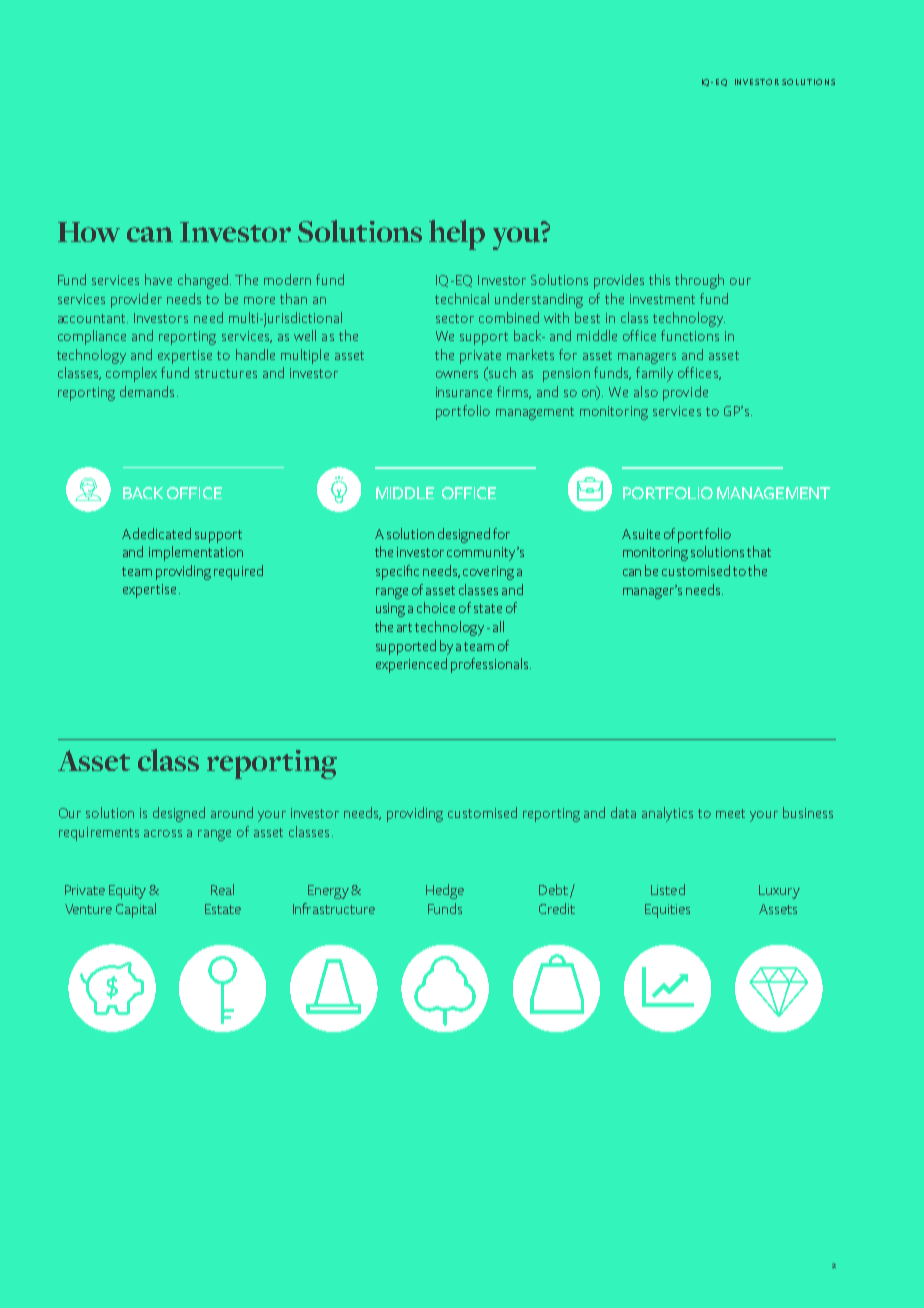 The width and height of the screenshot is (924, 1308). I want to click on through, so click(699, 281).
